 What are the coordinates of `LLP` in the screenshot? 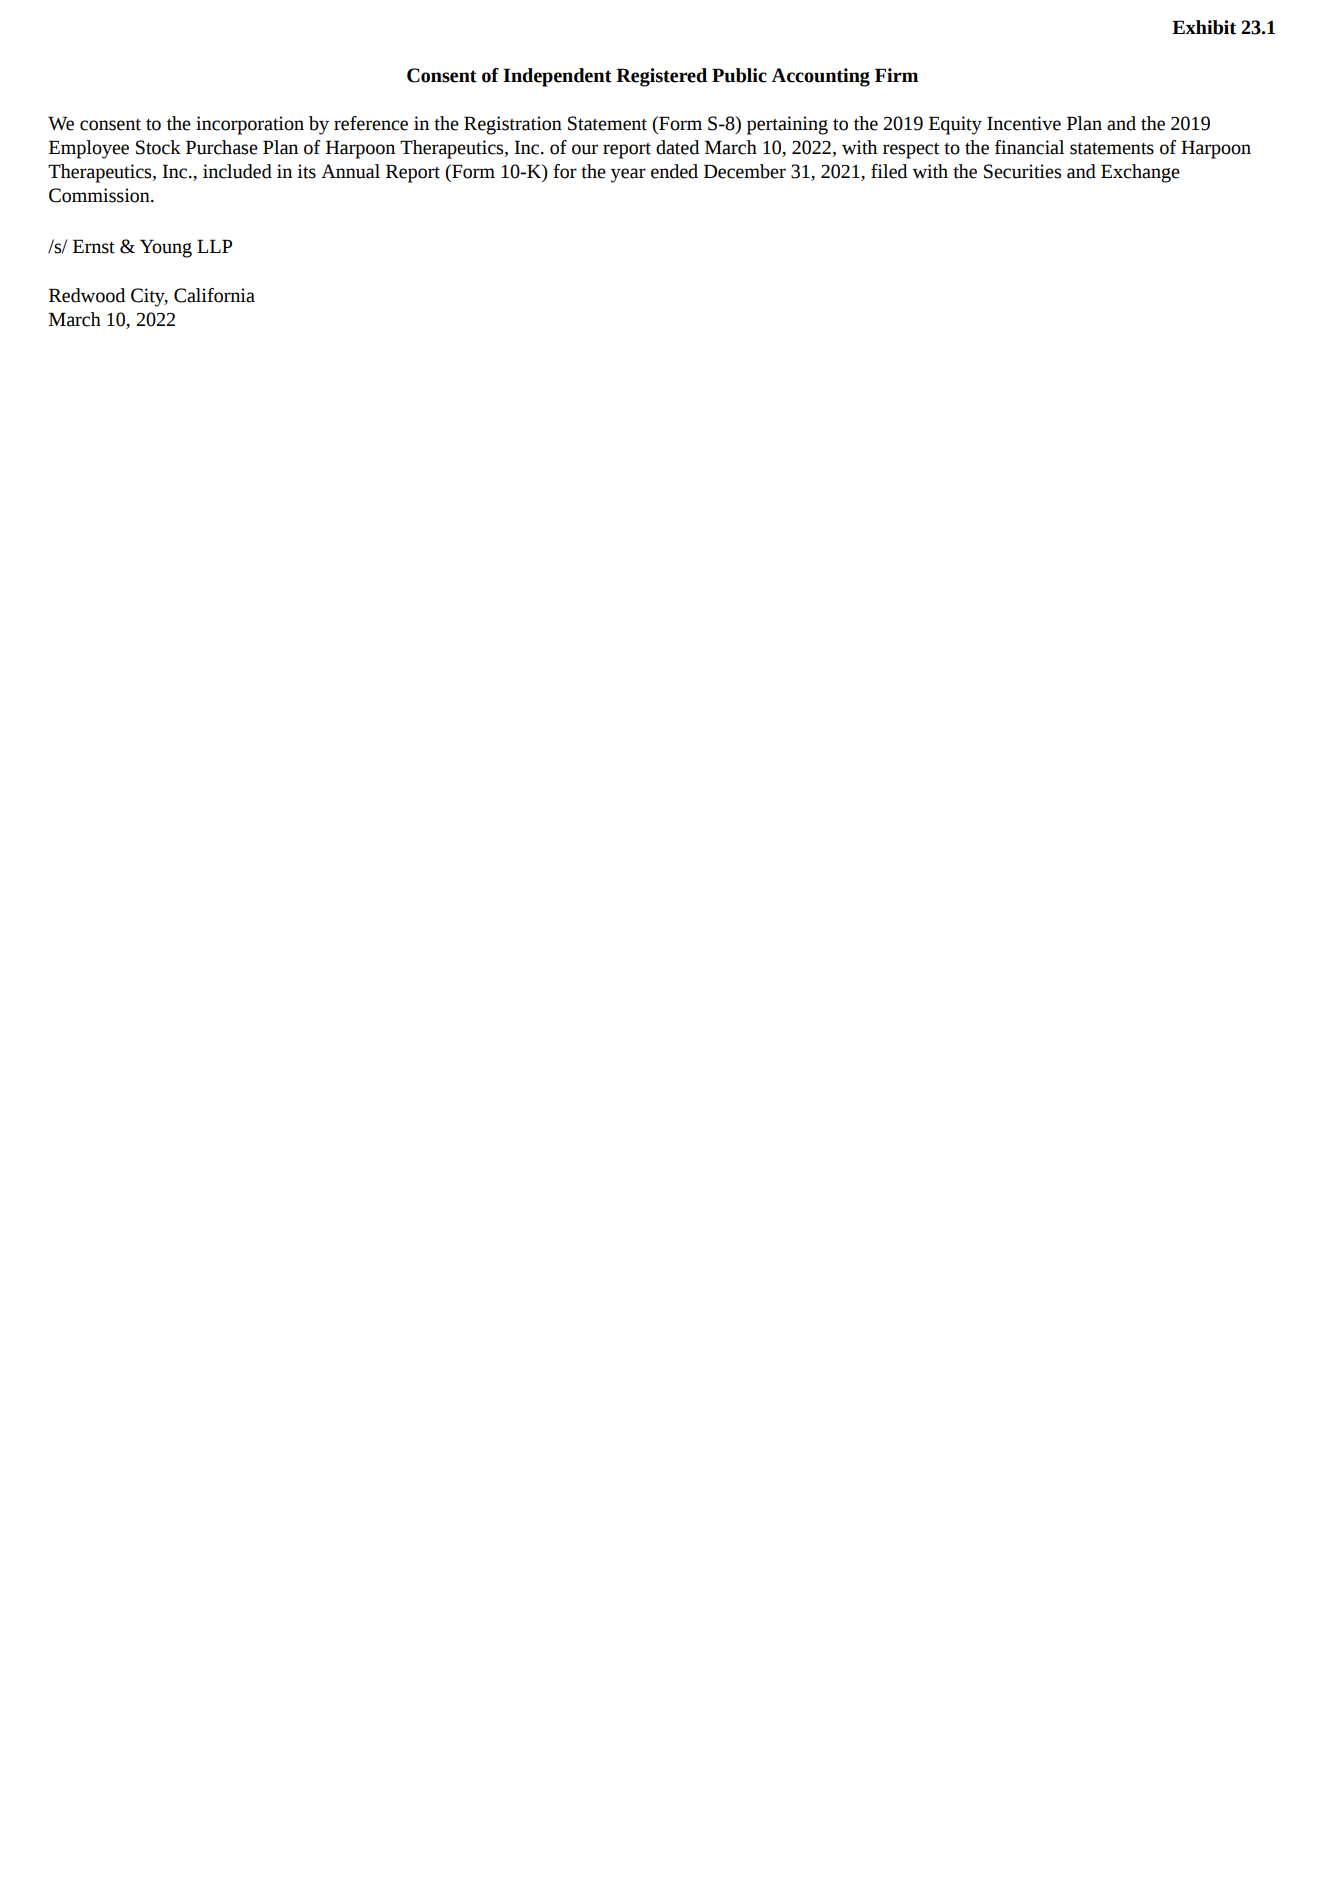 It's located at (214, 246).
